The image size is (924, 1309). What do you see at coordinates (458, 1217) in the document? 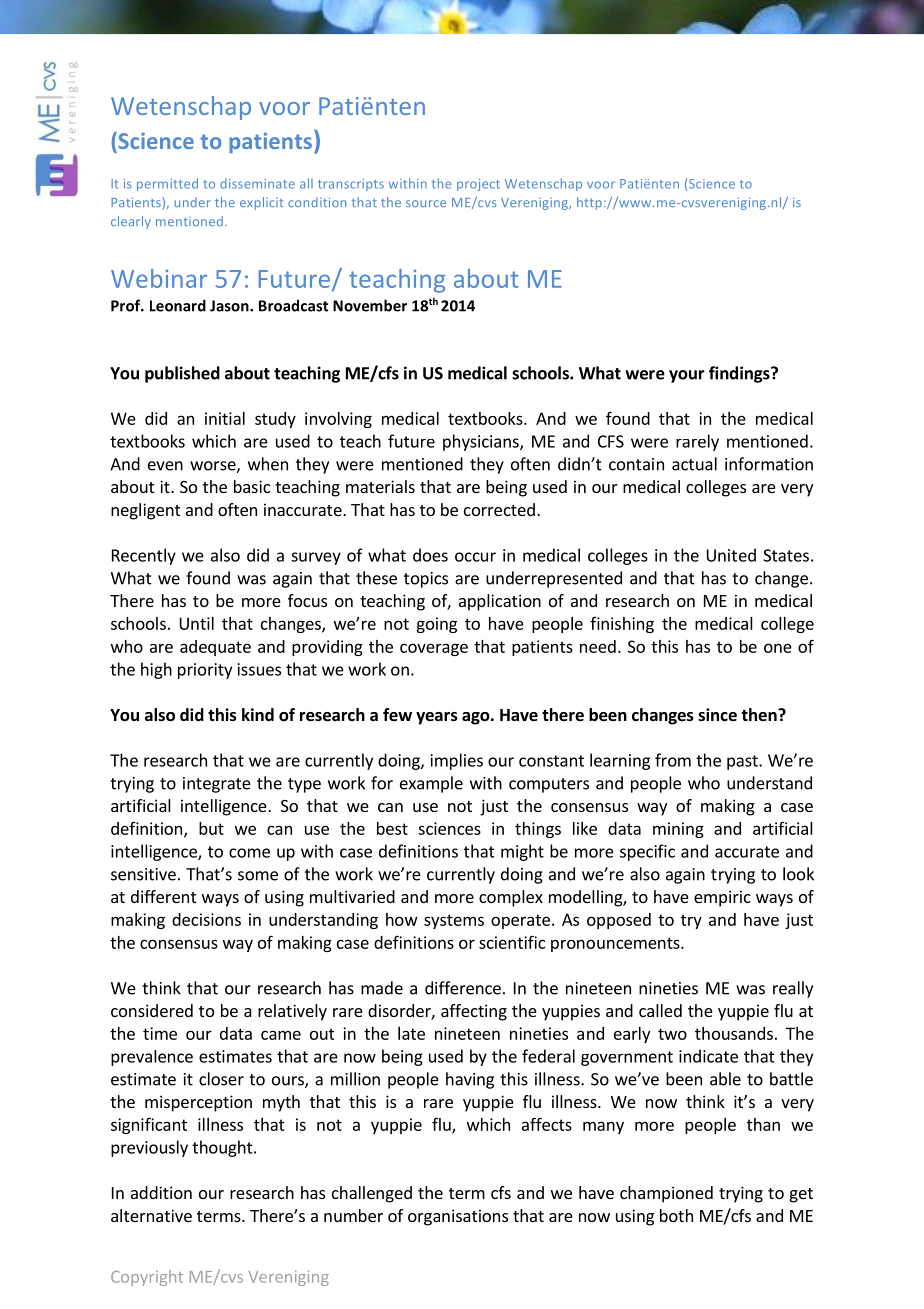
I see `organisations` at bounding box center [458, 1217].
